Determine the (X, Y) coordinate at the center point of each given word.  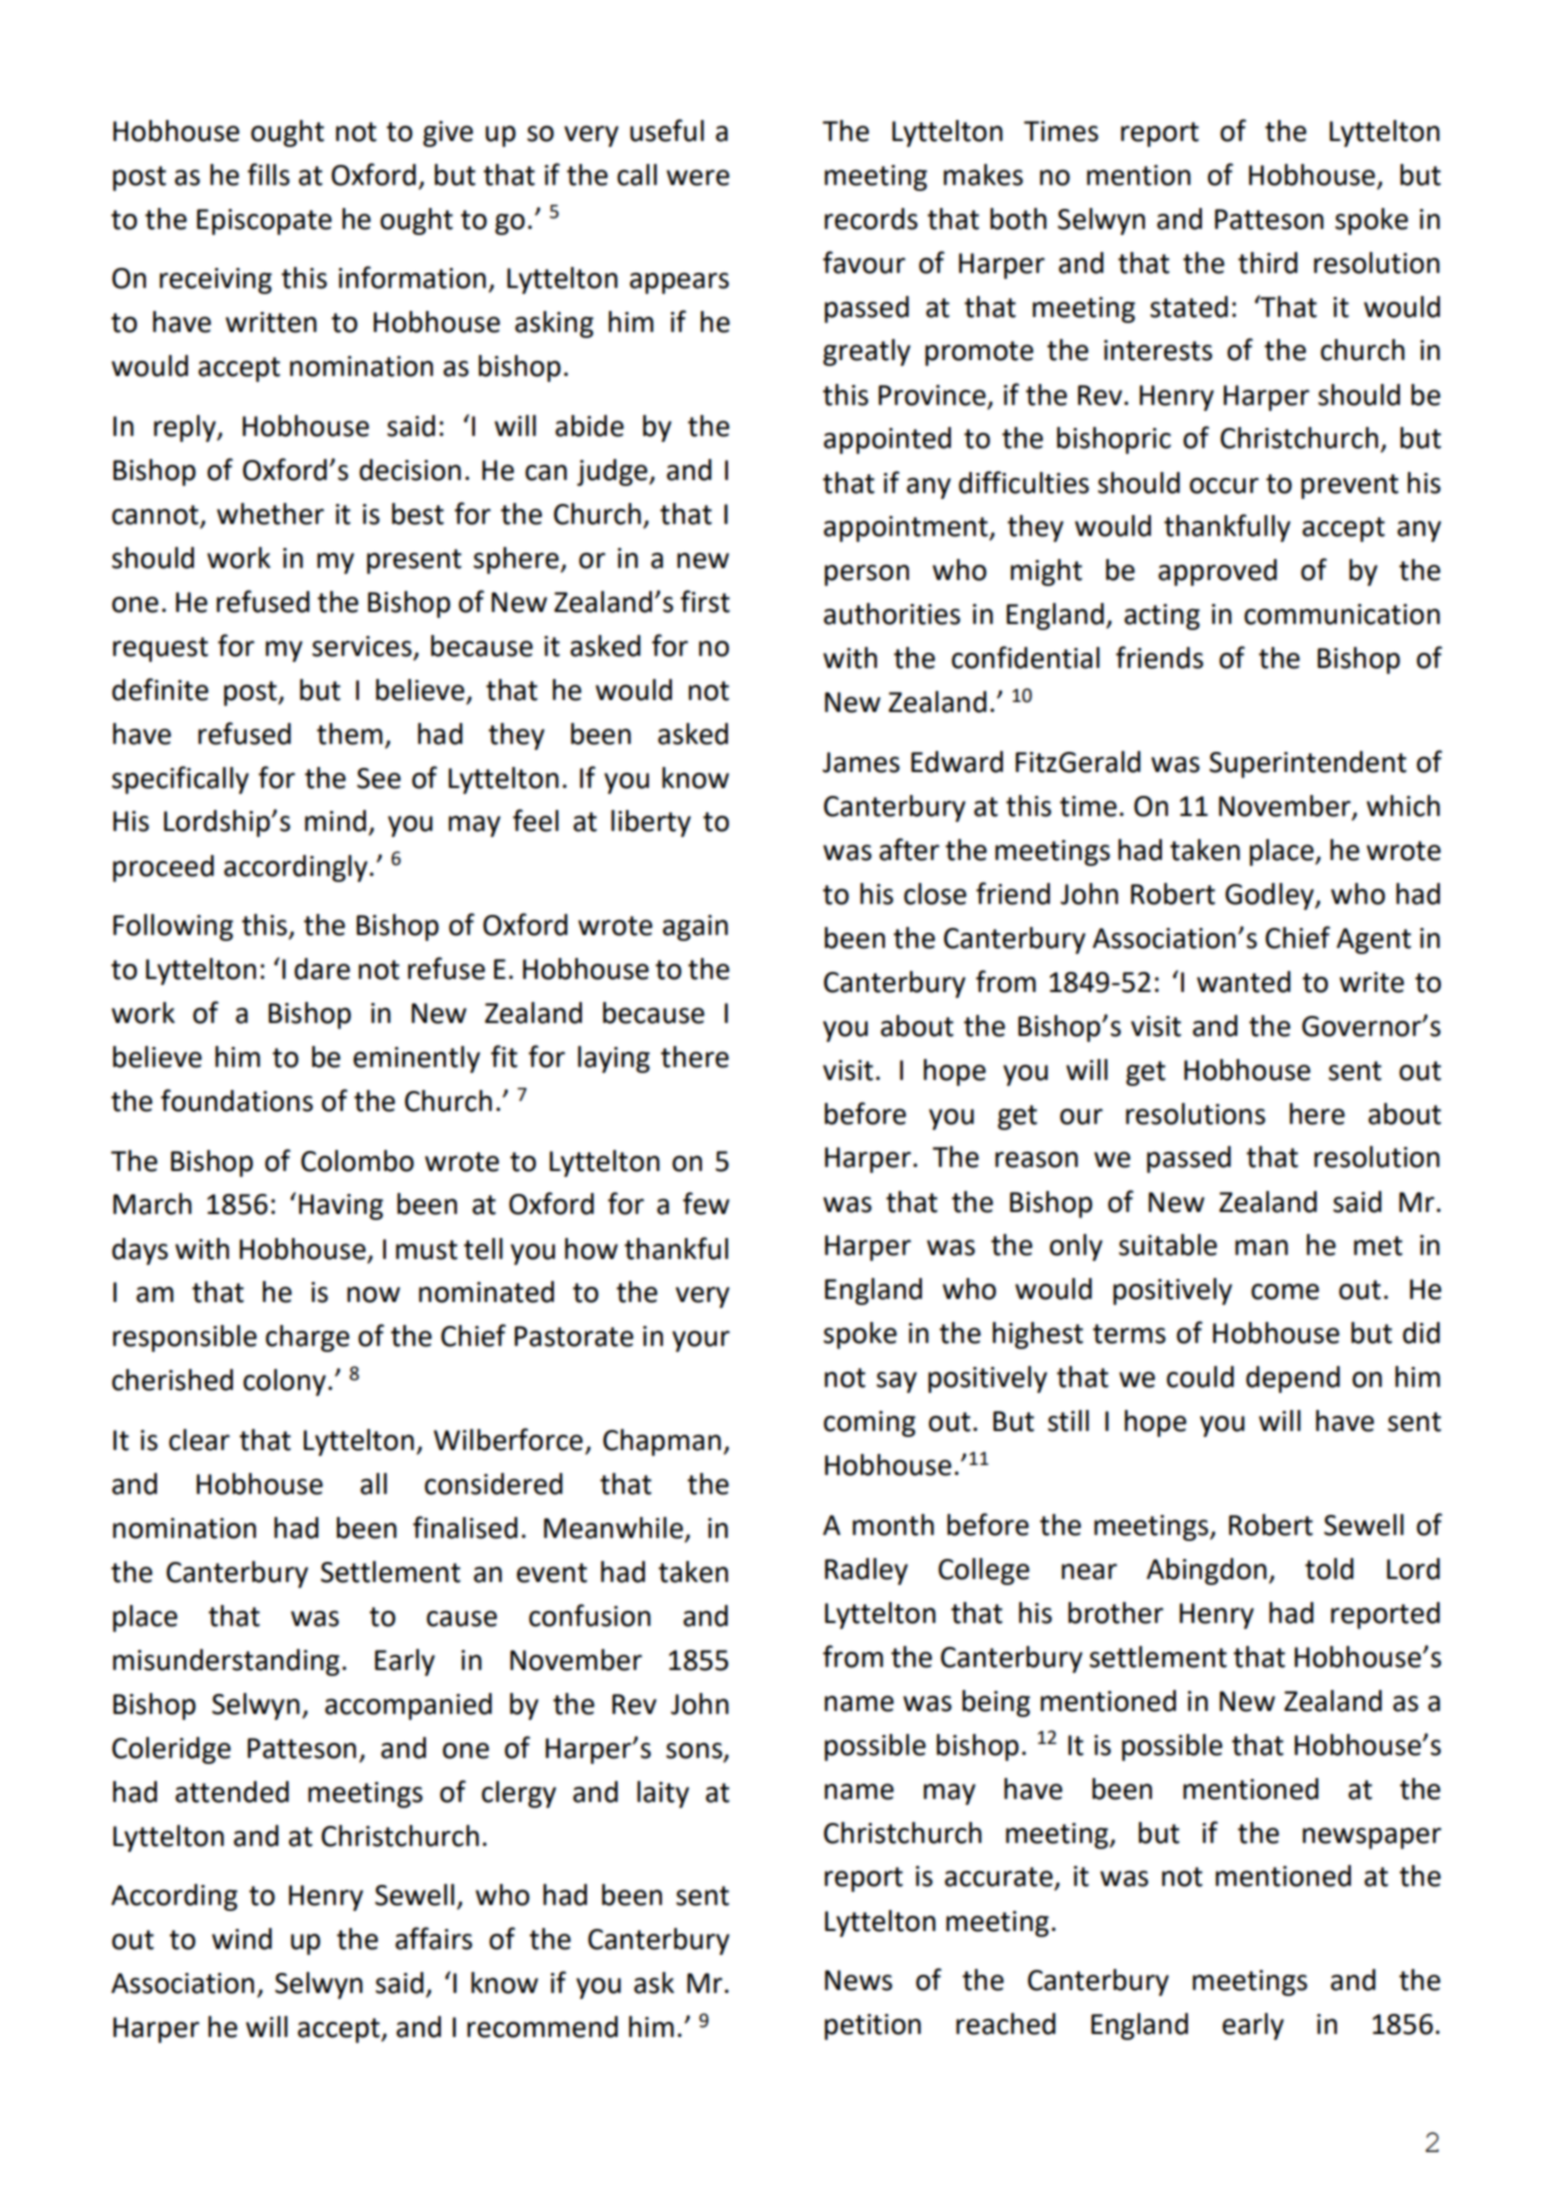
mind (335, 821)
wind (242, 1939)
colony (284, 1382)
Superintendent (1308, 764)
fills (268, 174)
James (861, 762)
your (701, 1341)
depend (1293, 1379)
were (698, 178)
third (1268, 263)
